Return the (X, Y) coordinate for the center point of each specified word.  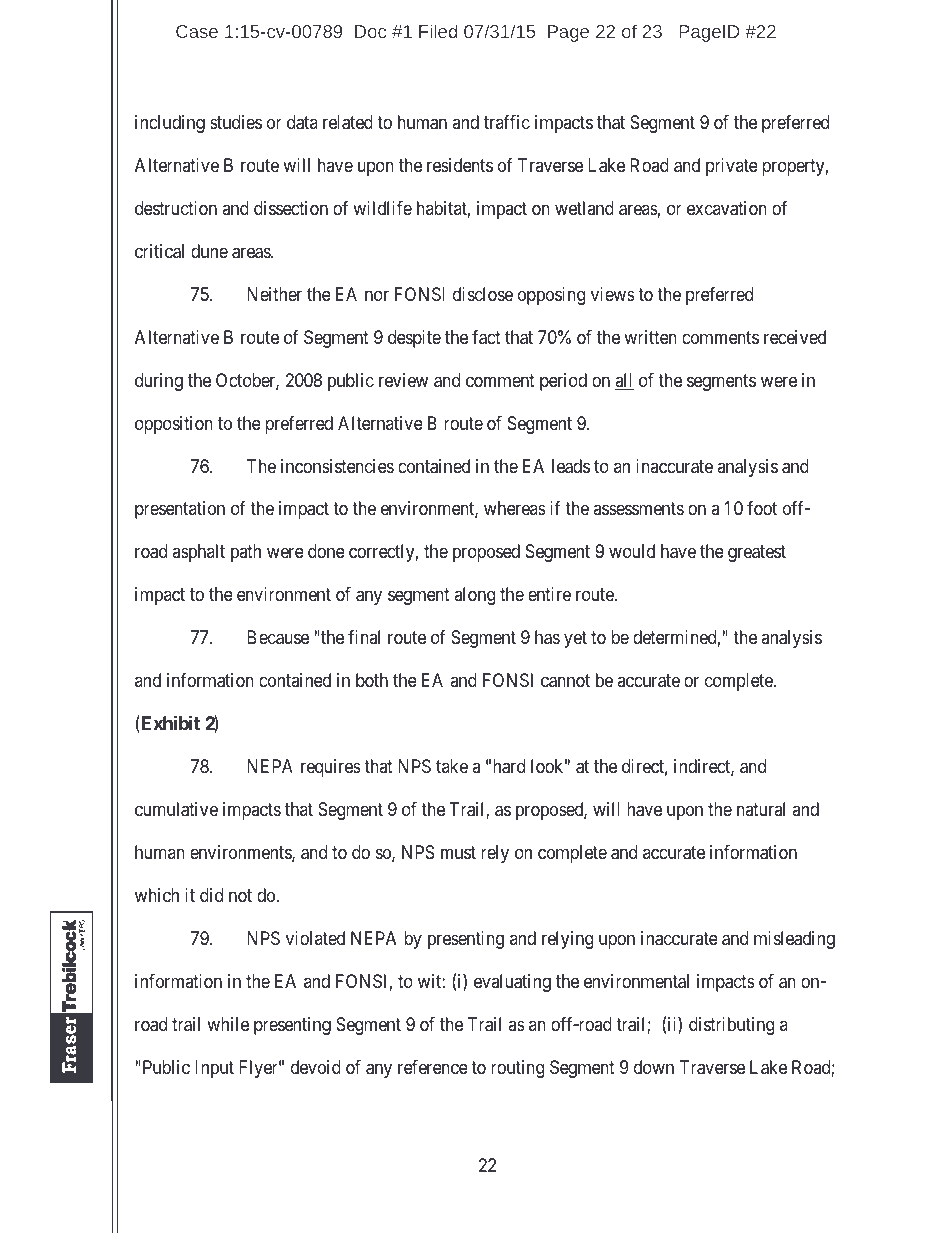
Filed (438, 31)
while (228, 1024)
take (452, 766)
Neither (274, 294)
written (650, 337)
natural (761, 809)
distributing (731, 1026)
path (246, 553)
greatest (757, 554)
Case (197, 31)
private (732, 167)
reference (433, 1067)
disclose (483, 294)
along (474, 596)
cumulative (176, 809)
